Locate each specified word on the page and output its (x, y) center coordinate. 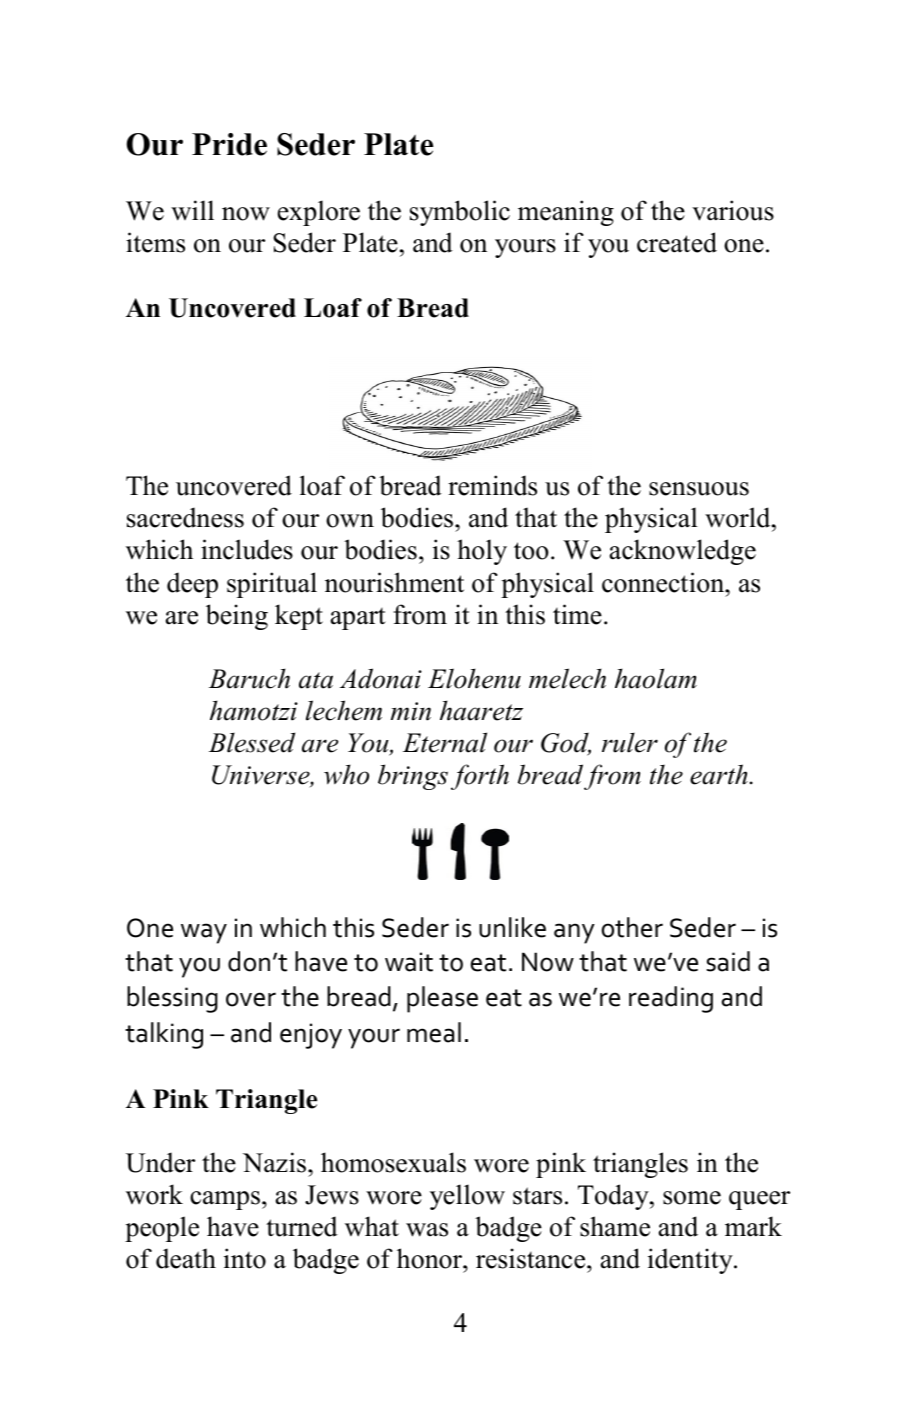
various (733, 210)
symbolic (460, 213)
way (204, 933)
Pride (229, 144)
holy (482, 552)
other (632, 927)
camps (225, 1200)
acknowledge (683, 552)
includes (247, 549)
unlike (512, 927)
